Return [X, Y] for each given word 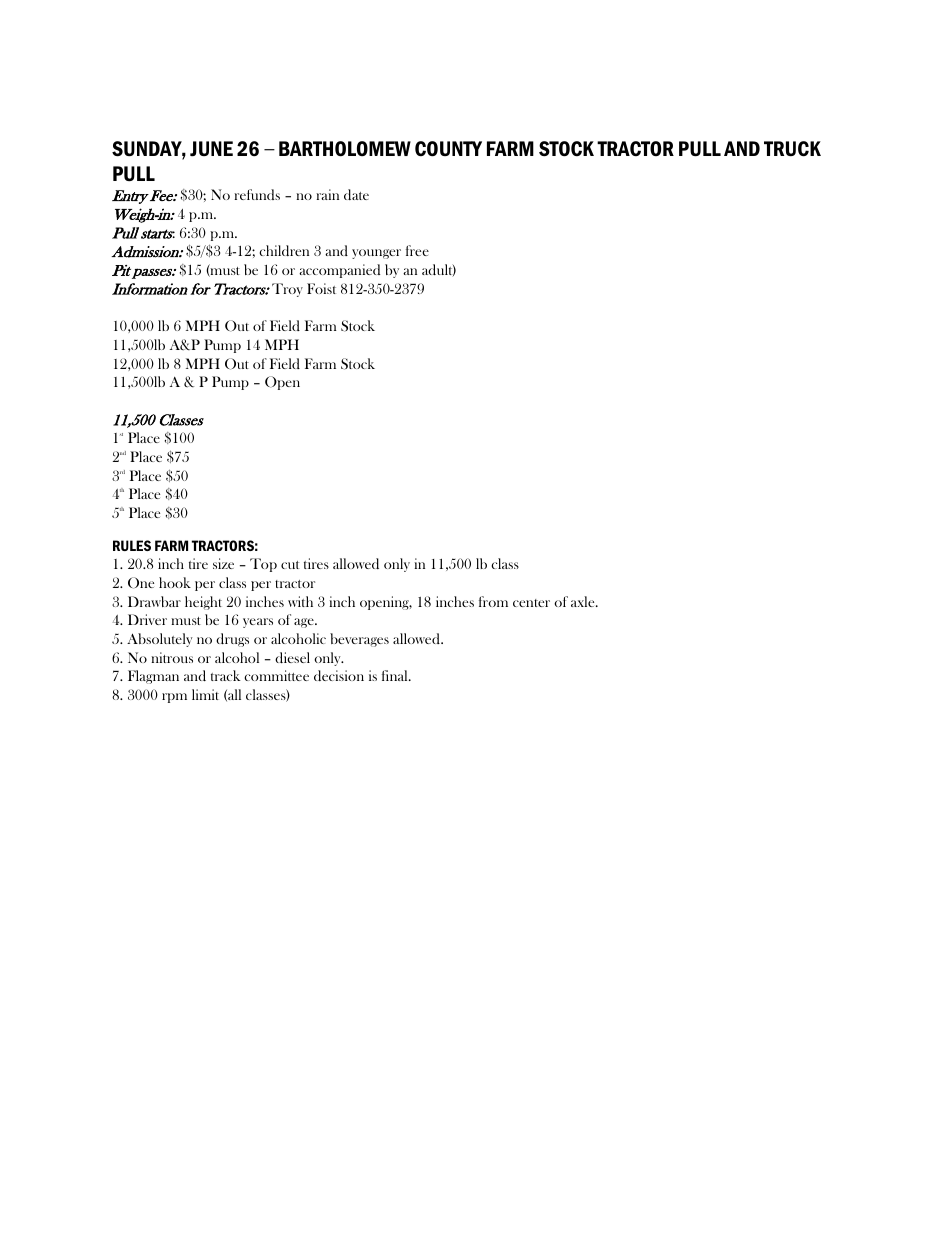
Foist [321, 288]
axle [584, 601]
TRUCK [792, 149]
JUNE [211, 149]
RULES [132, 545]
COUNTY [448, 149]
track [226, 675]
